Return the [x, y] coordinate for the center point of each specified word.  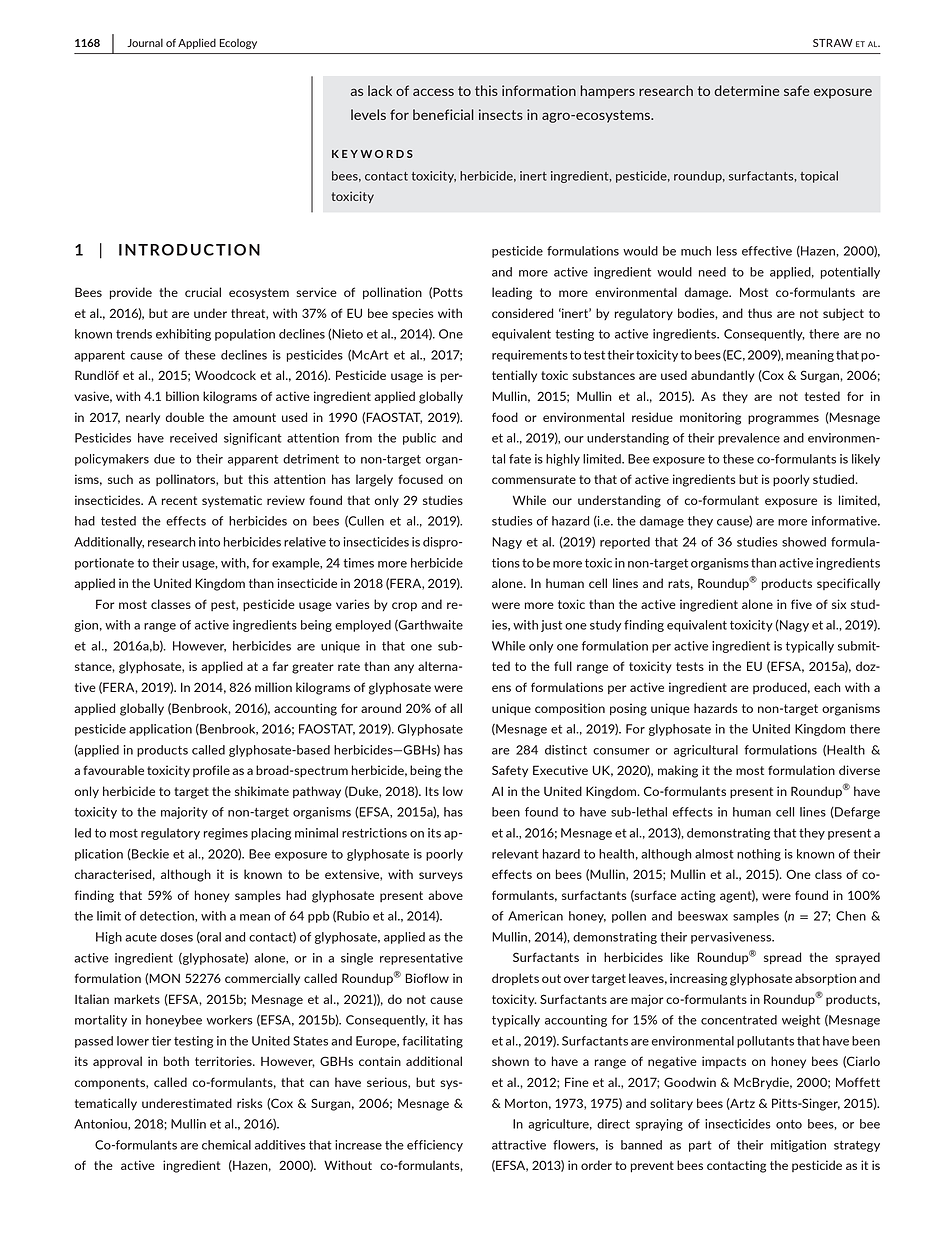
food [505, 417]
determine [747, 90]
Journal [145, 43]
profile [211, 771]
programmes [783, 420]
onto [789, 1124]
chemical [226, 1145]
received [193, 438]
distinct [566, 750]
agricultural [706, 751]
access [433, 92]
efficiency [435, 1146]
